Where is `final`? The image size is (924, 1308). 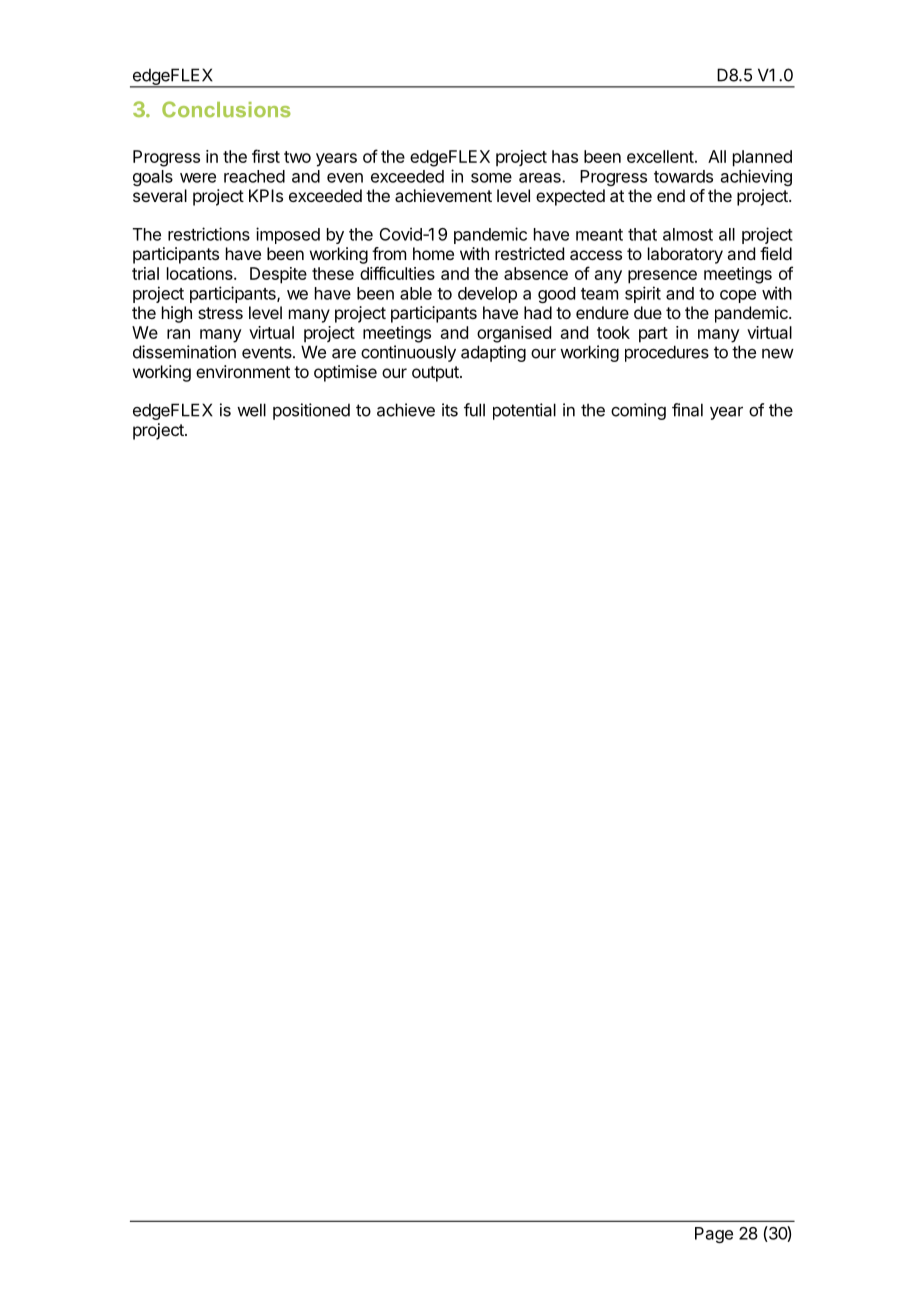 final is located at coordinates (687, 410).
